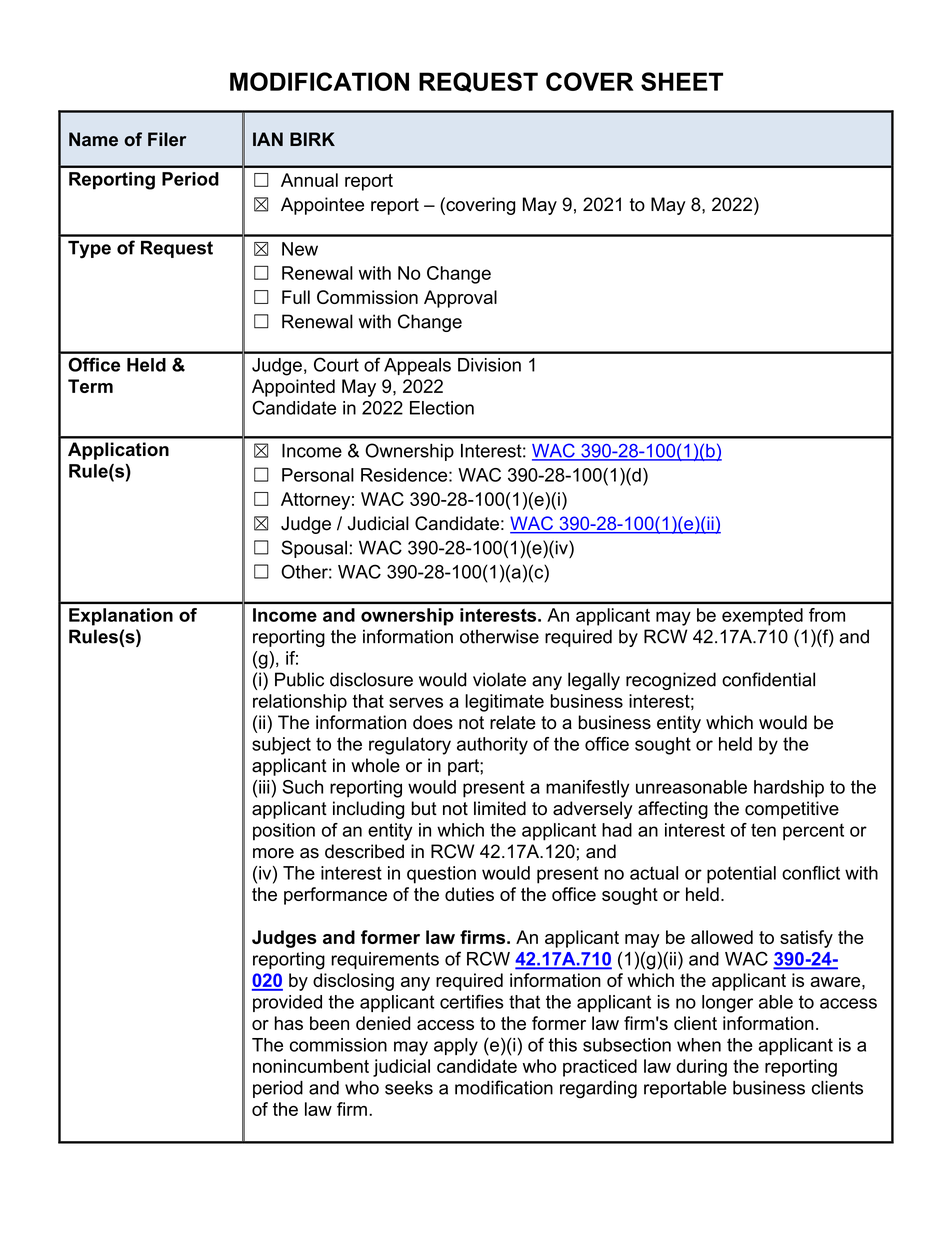 Image resolution: width=952 pixels, height=1233 pixels. What do you see at coordinates (121, 617) in the screenshot?
I see `Explanation` at bounding box center [121, 617].
